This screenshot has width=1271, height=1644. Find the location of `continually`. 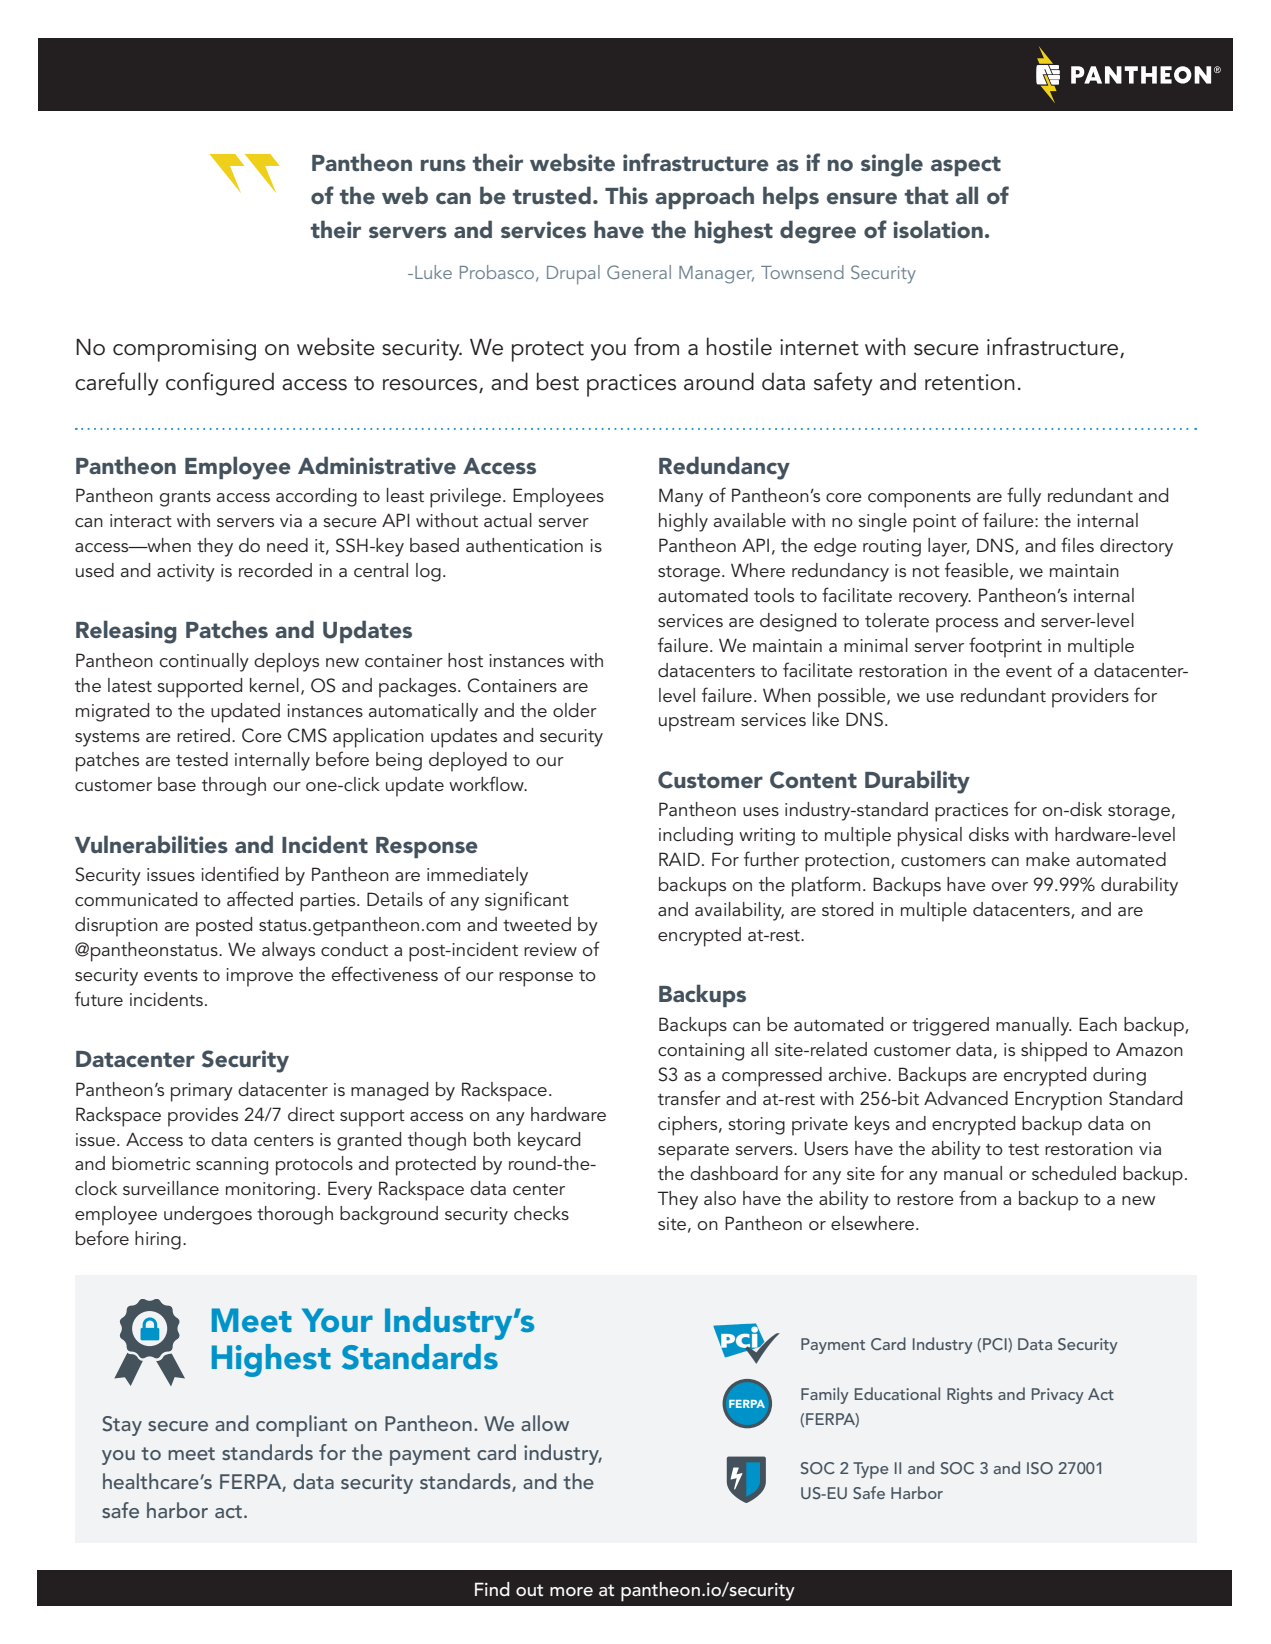

continually is located at coordinates (204, 662).
